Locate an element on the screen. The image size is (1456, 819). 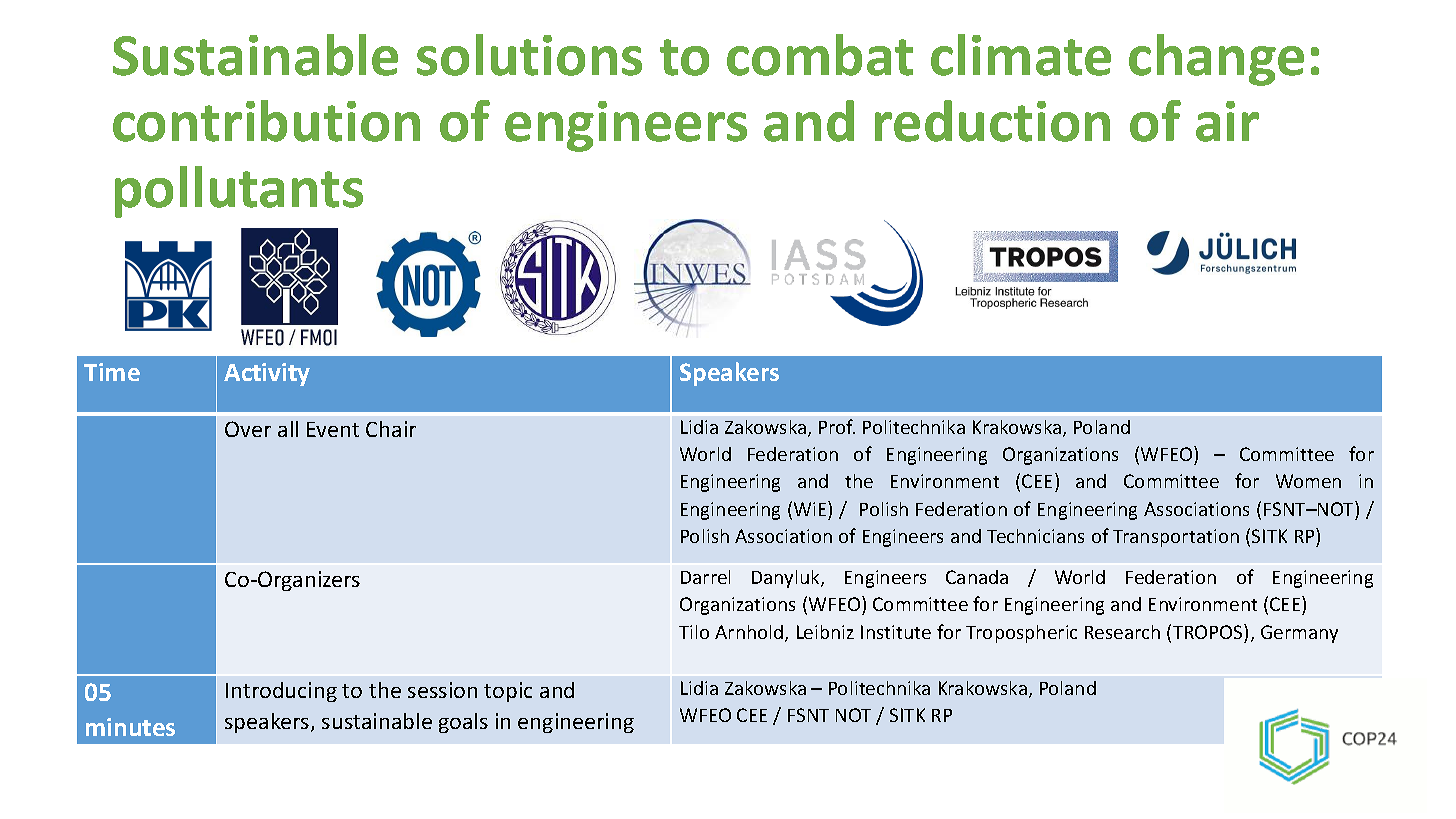
Women is located at coordinates (1308, 481).
